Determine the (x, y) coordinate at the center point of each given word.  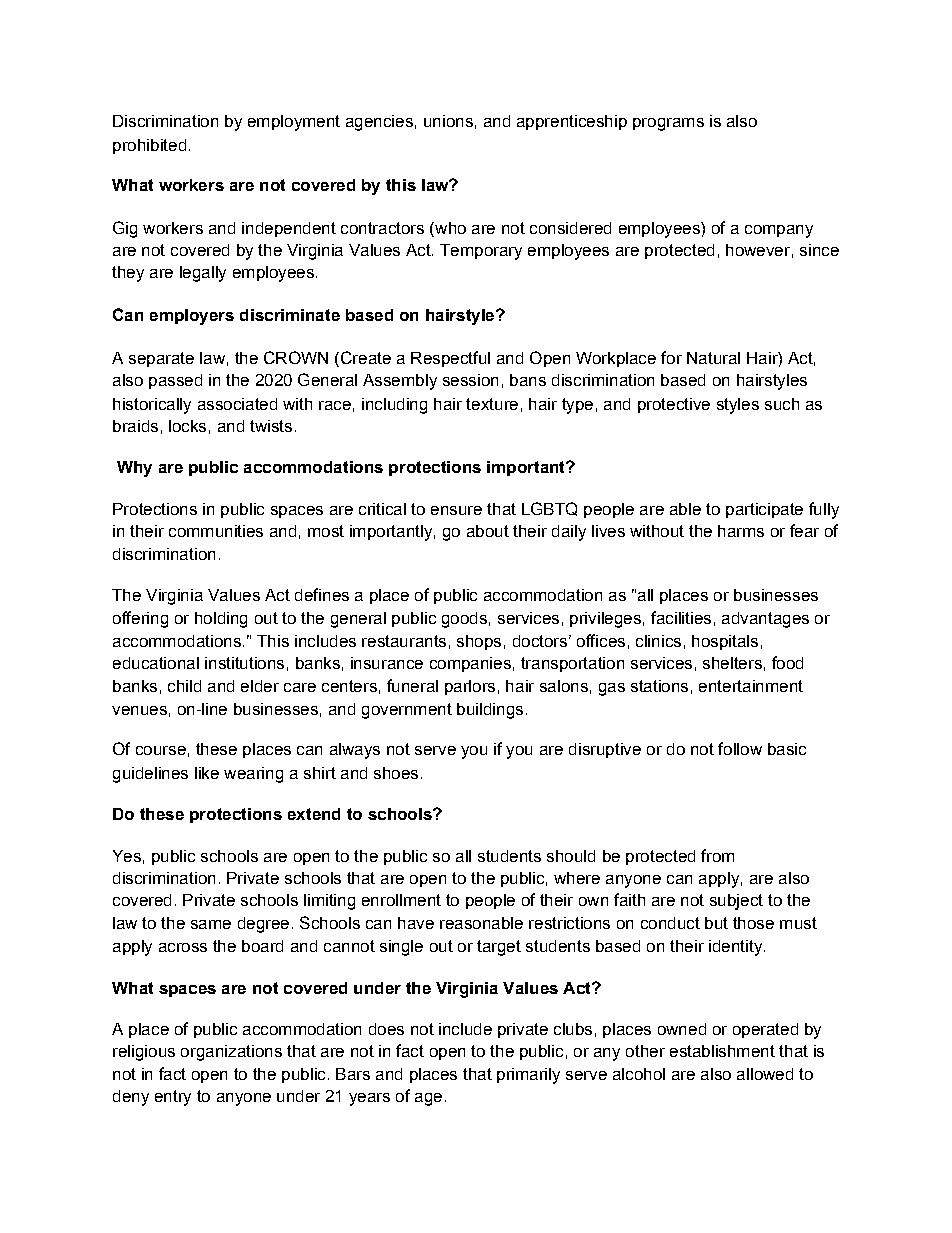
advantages (765, 620)
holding (221, 620)
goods (464, 620)
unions (448, 121)
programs (668, 124)
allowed (765, 1074)
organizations (231, 1053)
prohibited (149, 146)
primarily (528, 1076)
